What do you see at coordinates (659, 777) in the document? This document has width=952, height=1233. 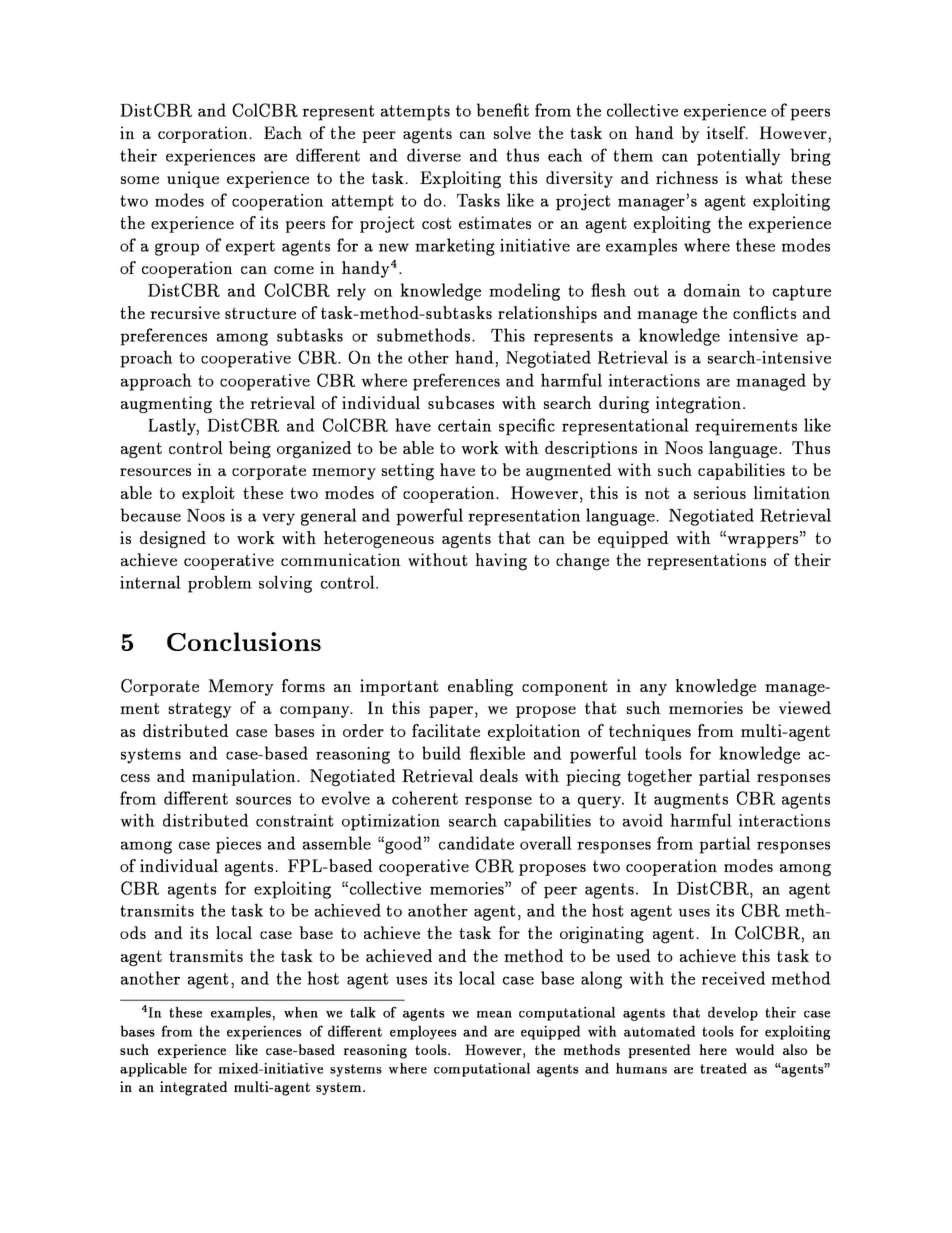 I see `together` at bounding box center [659, 777].
